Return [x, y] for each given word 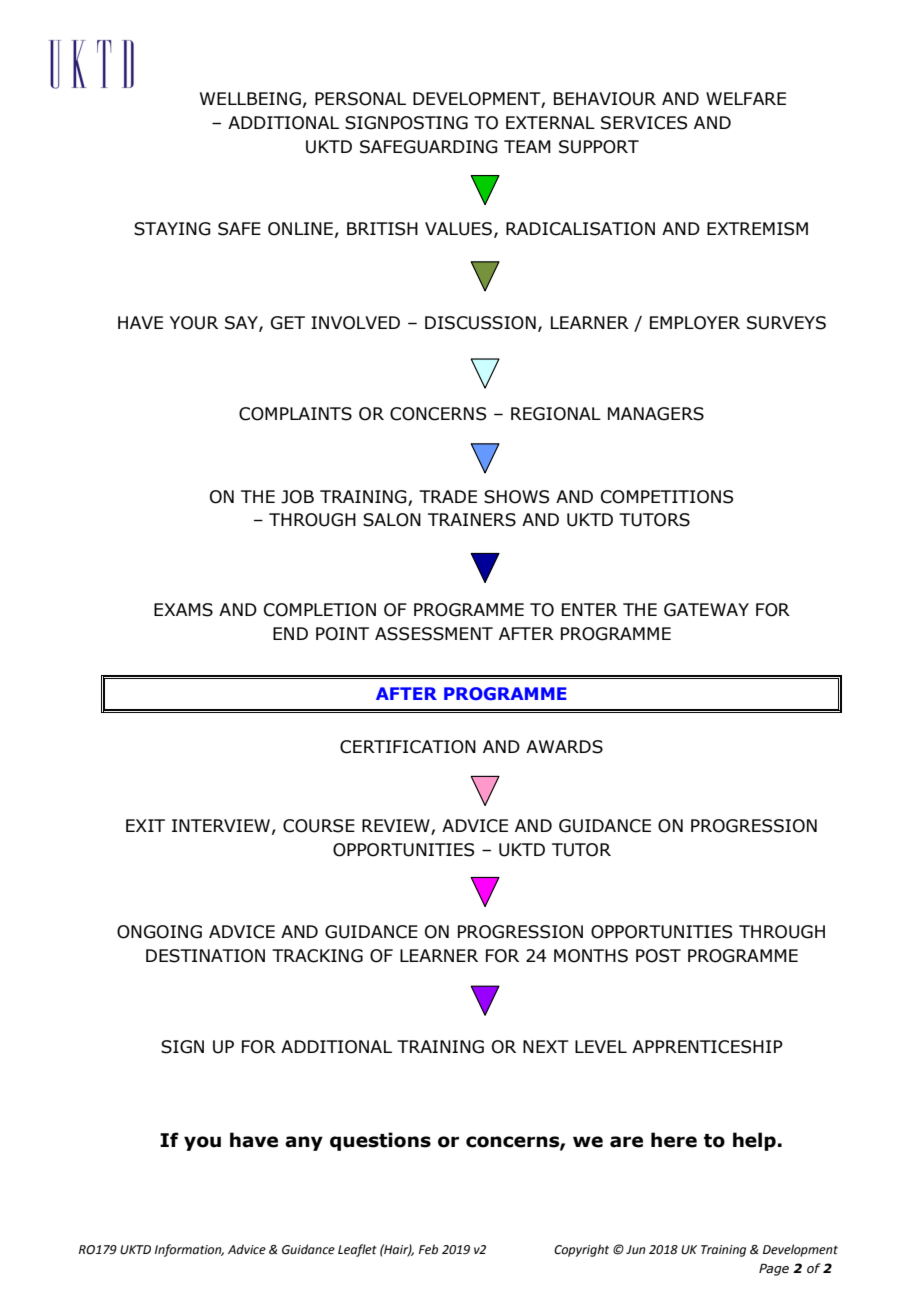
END [290, 633]
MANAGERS [656, 414]
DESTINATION [205, 956]
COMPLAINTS [295, 414]
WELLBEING [250, 99]
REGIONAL [556, 414]
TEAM [527, 146]
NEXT [546, 1046]
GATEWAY [706, 610]
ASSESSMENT [434, 634]
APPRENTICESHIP [707, 1047]
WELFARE [746, 98]
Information [189, 1250]
